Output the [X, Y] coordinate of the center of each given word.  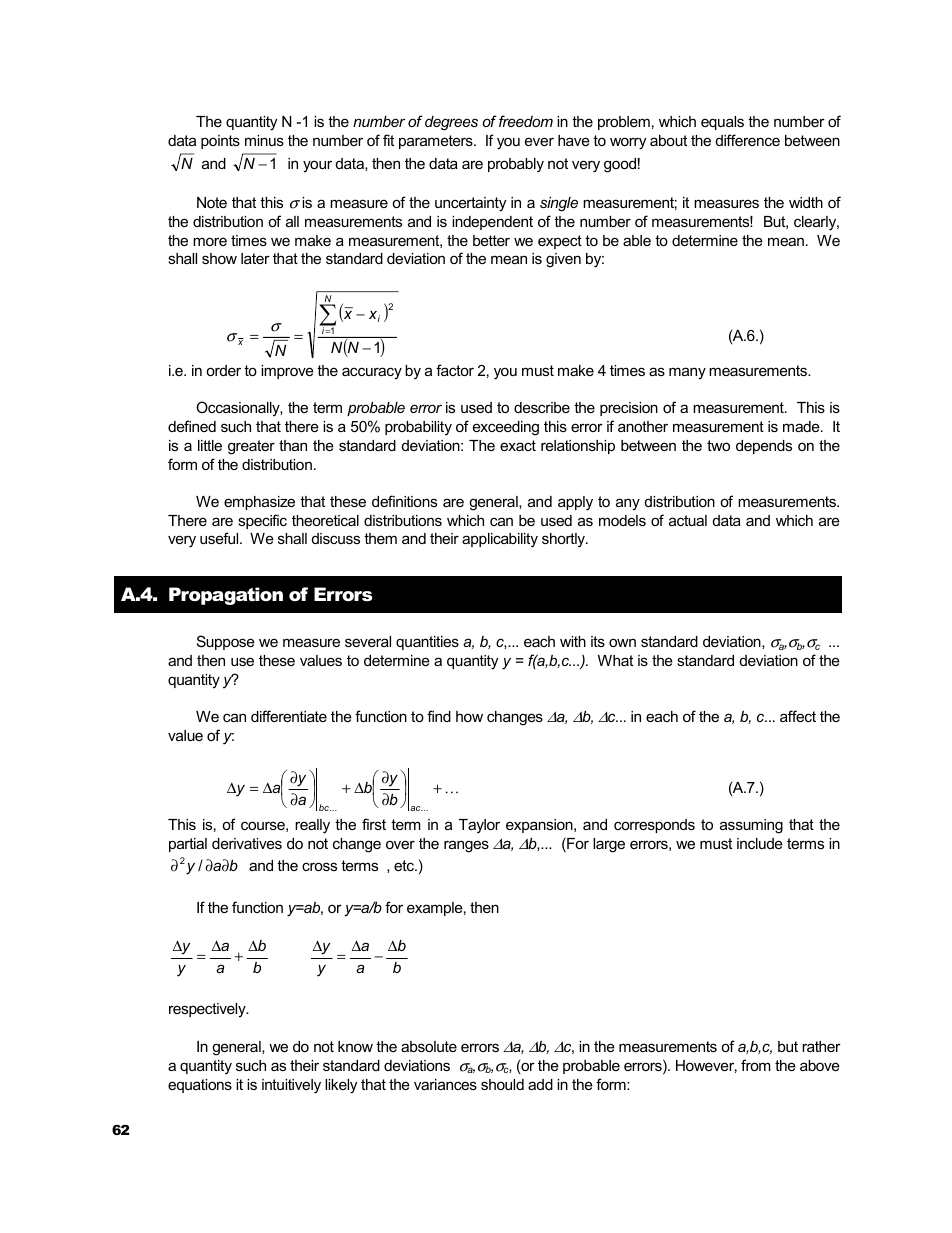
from [755, 1065]
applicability [500, 540]
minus [264, 140]
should [502, 1084]
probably [516, 165]
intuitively [291, 1086]
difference [748, 140]
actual [688, 520]
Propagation [226, 596]
